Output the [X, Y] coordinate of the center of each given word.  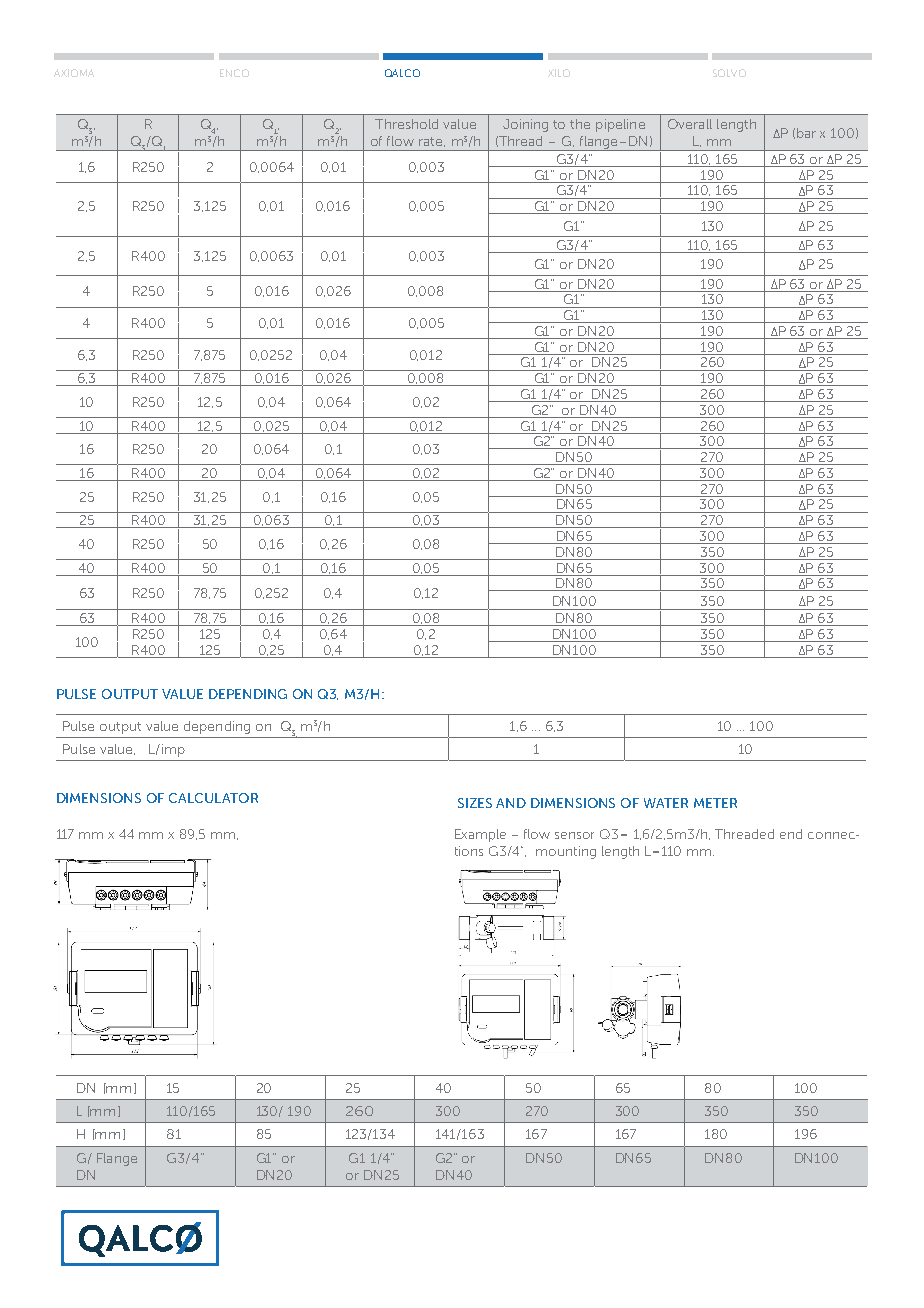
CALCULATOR [213, 798]
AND [511, 803]
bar [806, 133]
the [580, 124]
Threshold [406, 124]
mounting [566, 852]
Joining [525, 125]
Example [480, 835]
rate [432, 142]
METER [715, 803]
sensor [574, 835]
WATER [666, 803]
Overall [690, 124]
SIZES [475, 803]
